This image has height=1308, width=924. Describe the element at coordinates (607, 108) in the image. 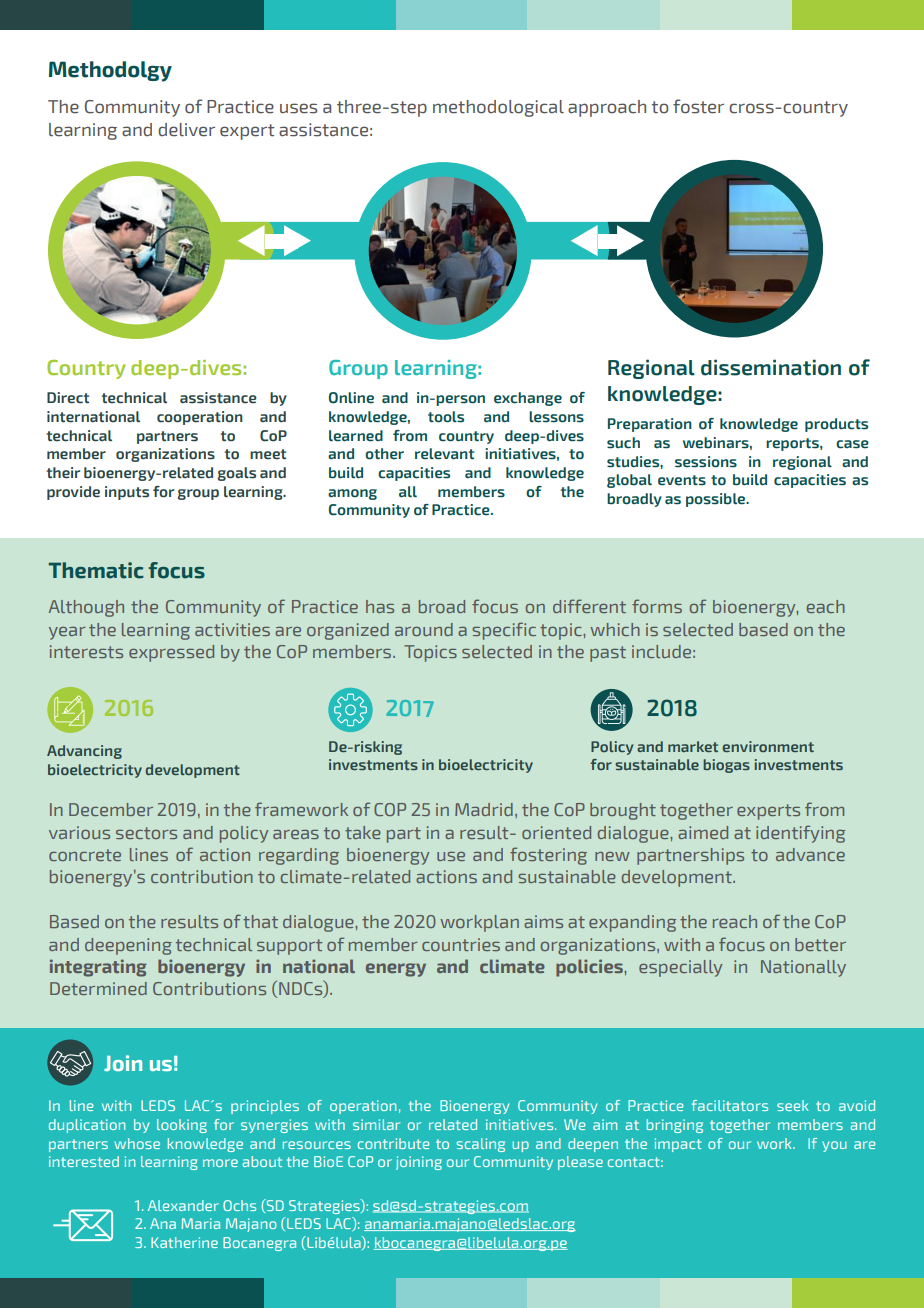

I see `approach` at that location.
